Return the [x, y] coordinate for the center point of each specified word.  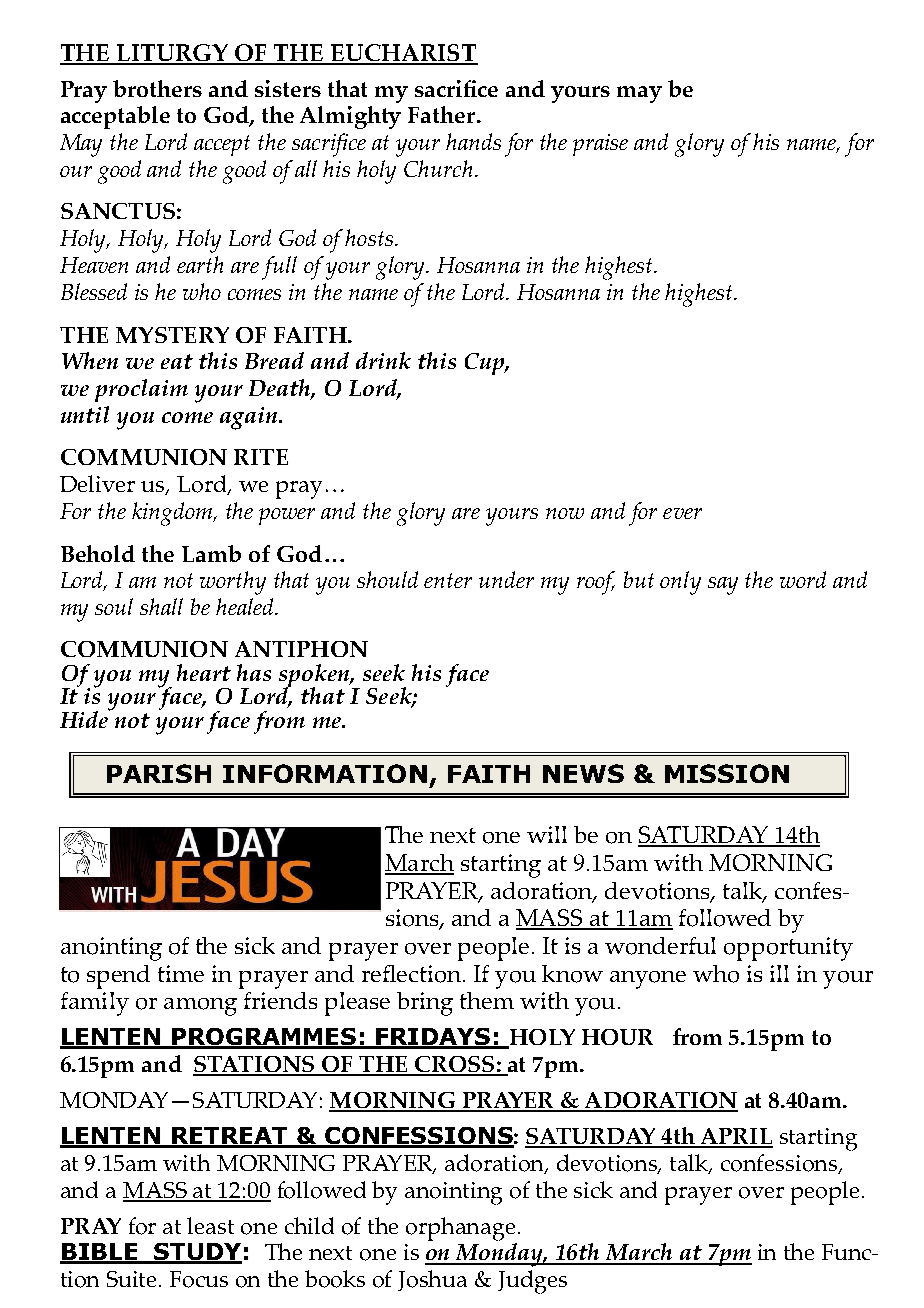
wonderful [660, 946]
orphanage [460, 1229]
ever [682, 513]
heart [204, 672]
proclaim [141, 390]
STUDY [197, 1253]
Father [443, 114]
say [723, 586]
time [181, 973]
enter [448, 580]
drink [383, 360]
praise [600, 145]
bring [425, 1004]
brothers [157, 88]
